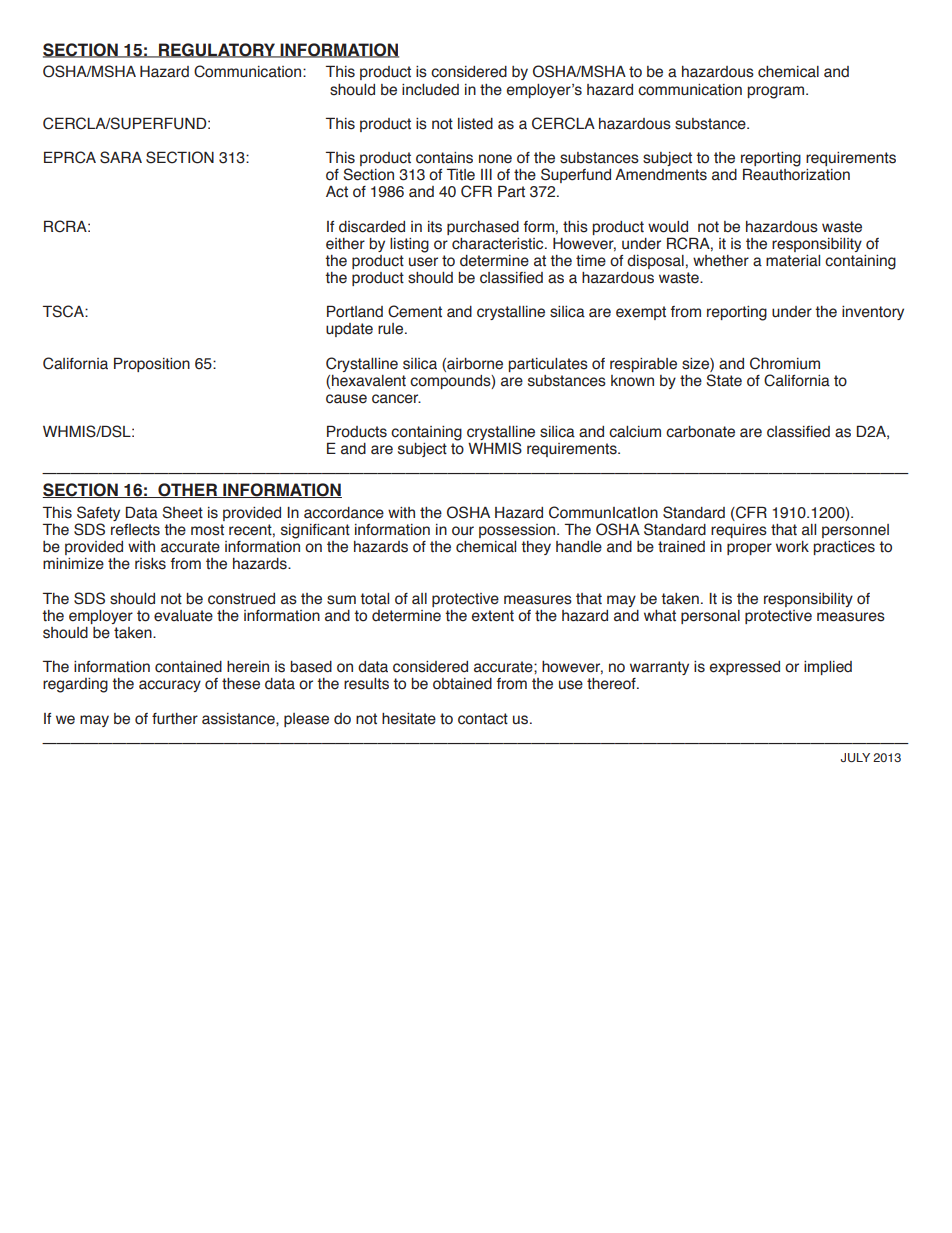 The height and width of the screenshot is (1233, 952). I want to click on Proposition, so click(152, 364).
